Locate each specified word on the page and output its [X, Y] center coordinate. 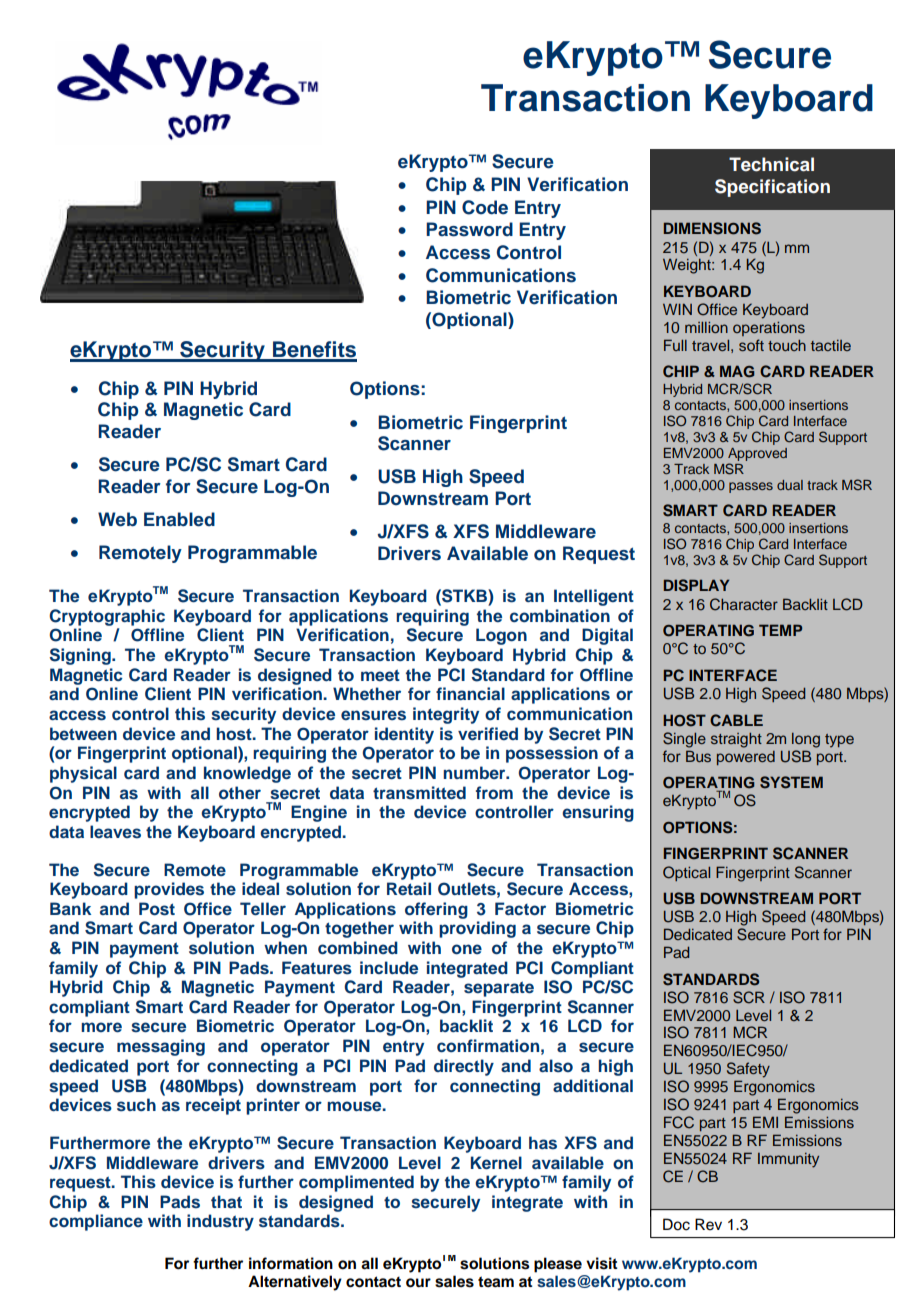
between [83, 733]
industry [220, 1222]
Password [469, 229]
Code [485, 207]
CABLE [736, 720]
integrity [446, 715]
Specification [772, 188]
